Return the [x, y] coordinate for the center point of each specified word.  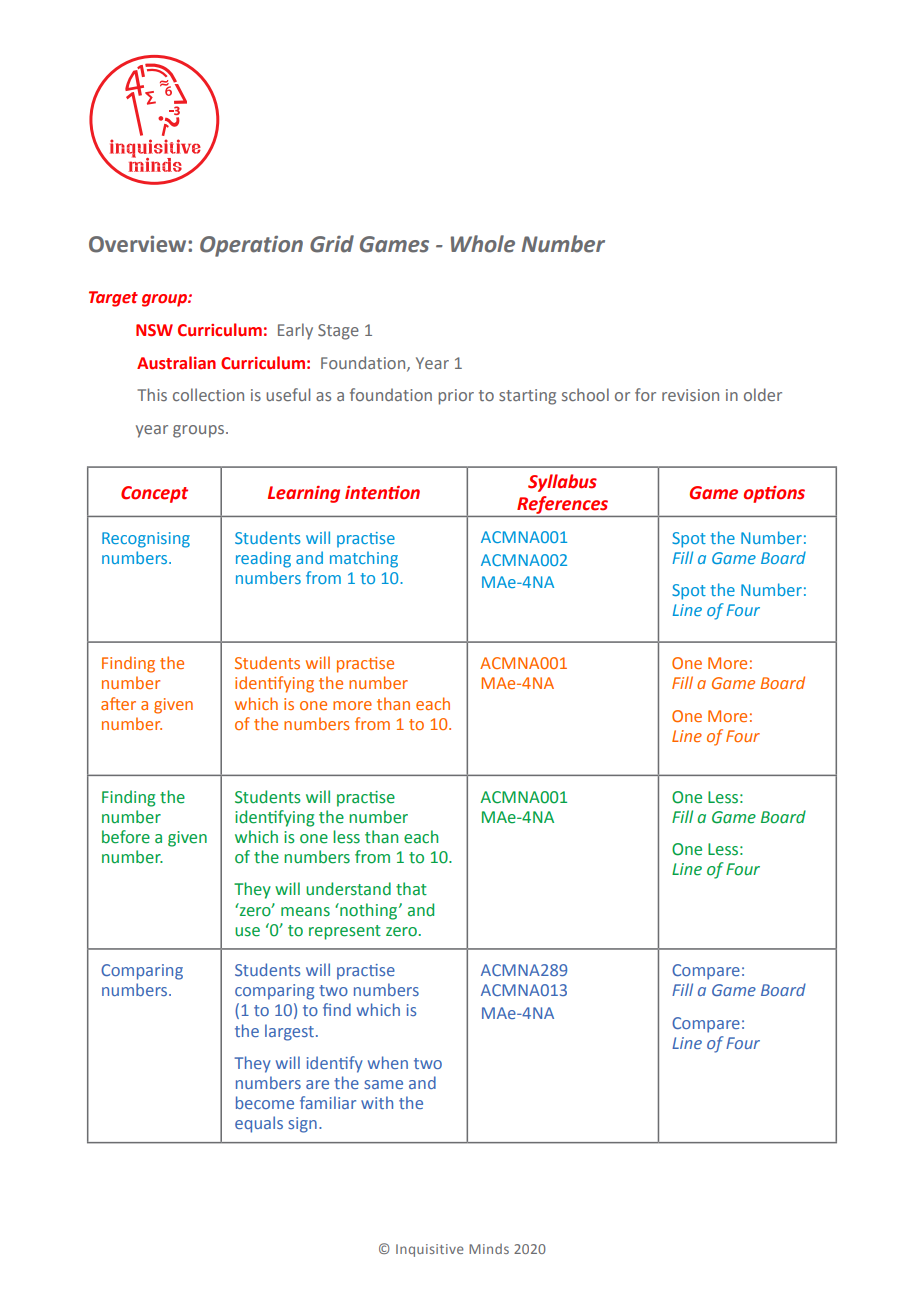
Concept [154, 494]
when [388, 1062]
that [411, 889]
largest [289, 1032]
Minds [489, 1249]
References [562, 505]
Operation [251, 246]
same [384, 1084]
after [118, 703]
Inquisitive [430, 1250]
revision [690, 395]
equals [259, 1124]
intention [382, 493]
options [774, 494]
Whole [483, 244]
